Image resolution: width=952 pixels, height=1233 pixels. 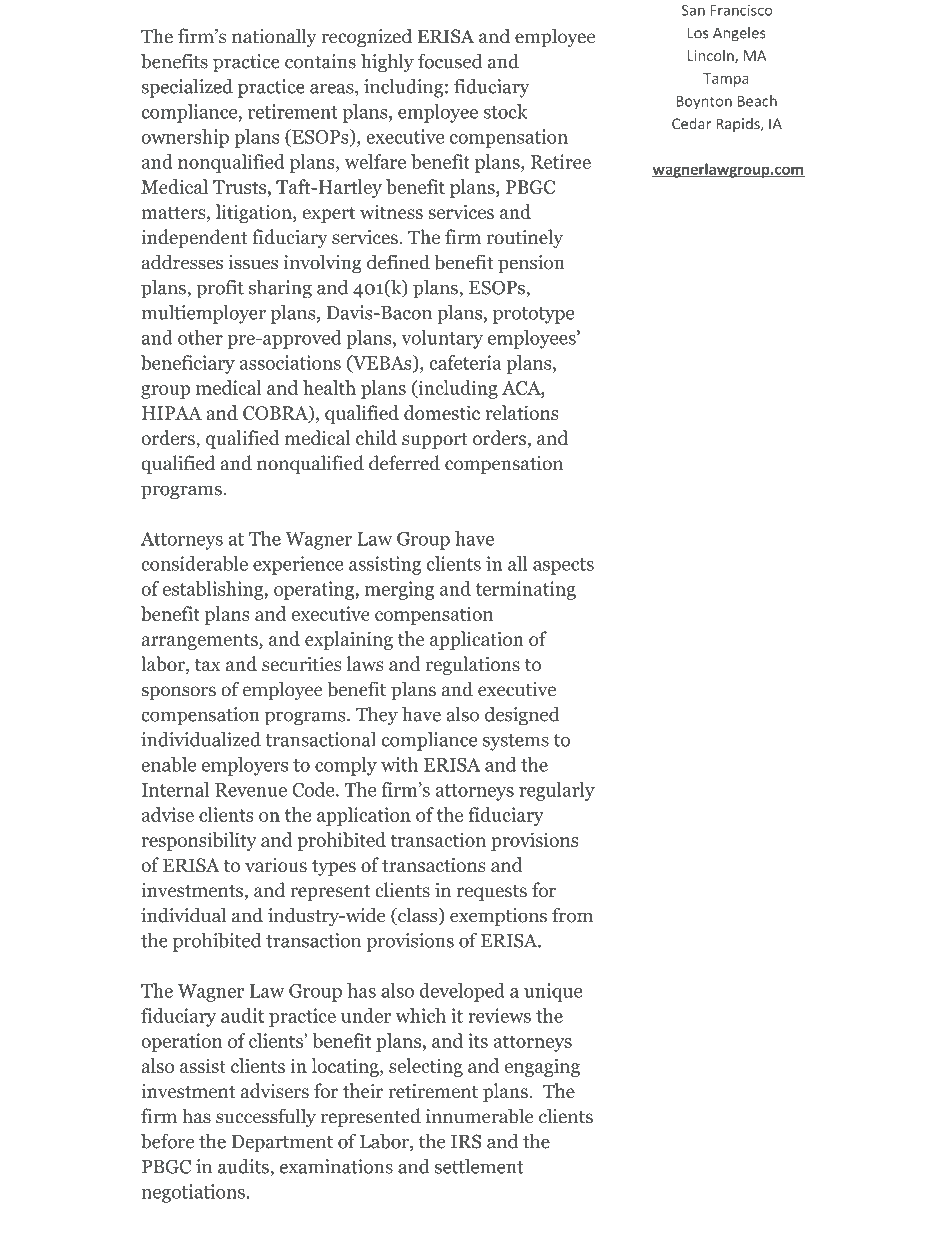 I want to click on focused, so click(x=450, y=61).
